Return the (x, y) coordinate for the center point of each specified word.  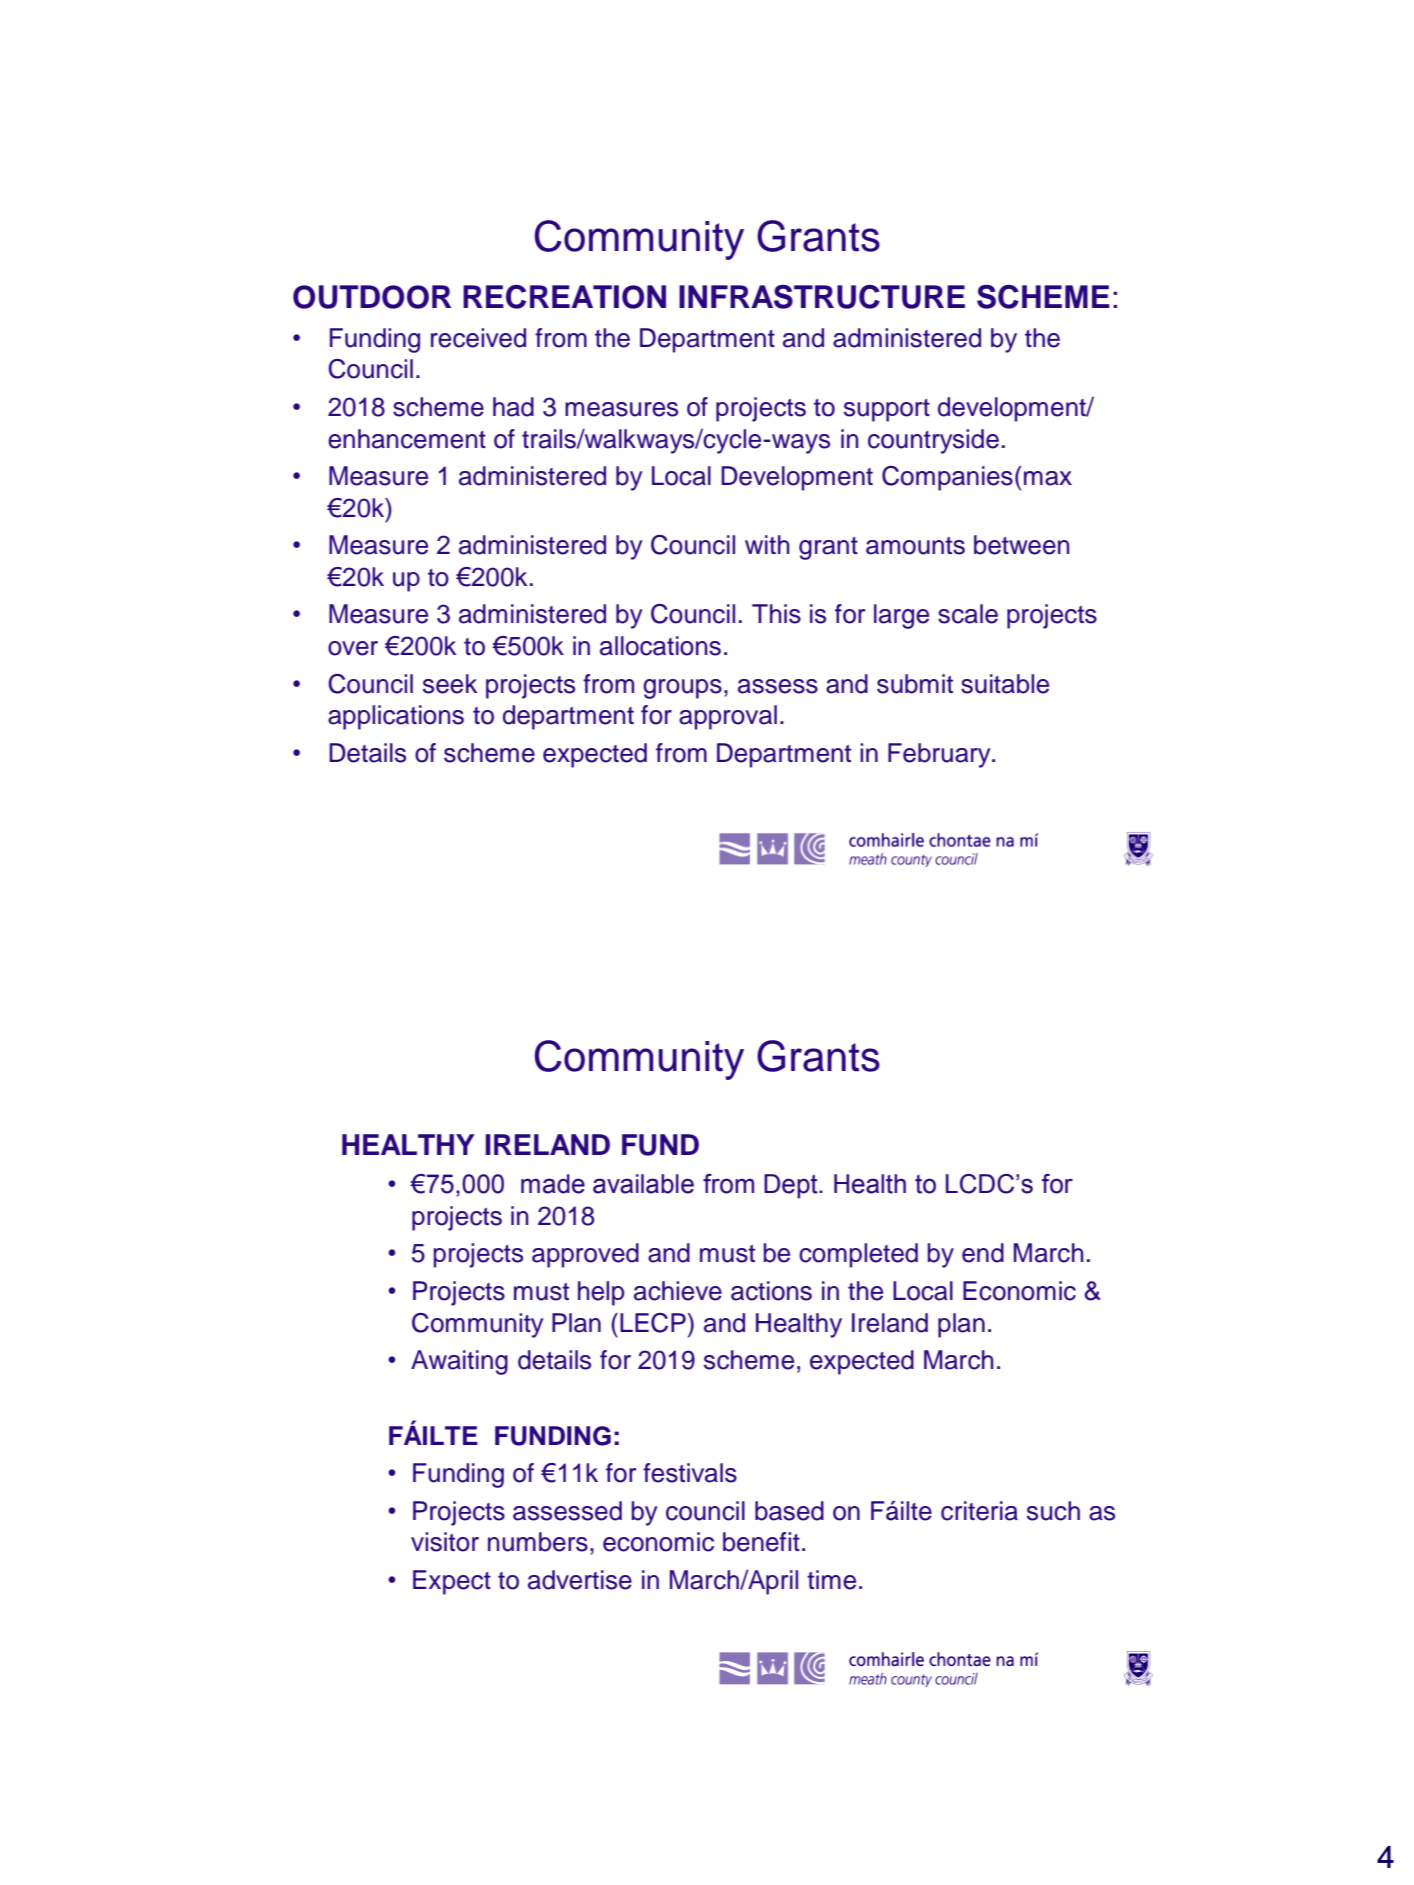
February (940, 755)
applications (396, 717)
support (887, 410)
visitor (445, 1542)
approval (728, 717)
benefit (761, 1542)
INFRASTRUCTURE (822, 297)
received (478, 338)
